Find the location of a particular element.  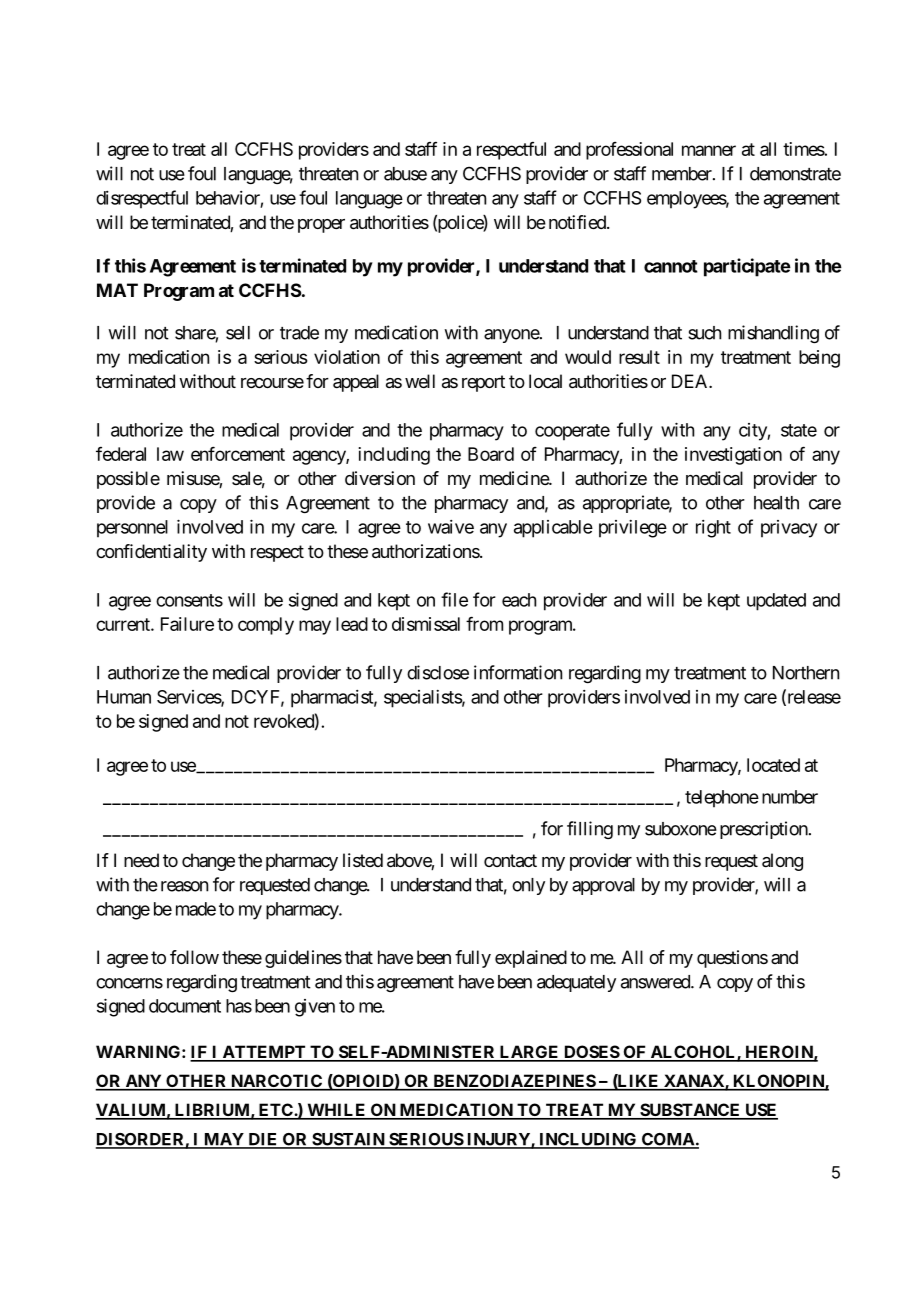

along is located at coordinates (782, 862).
